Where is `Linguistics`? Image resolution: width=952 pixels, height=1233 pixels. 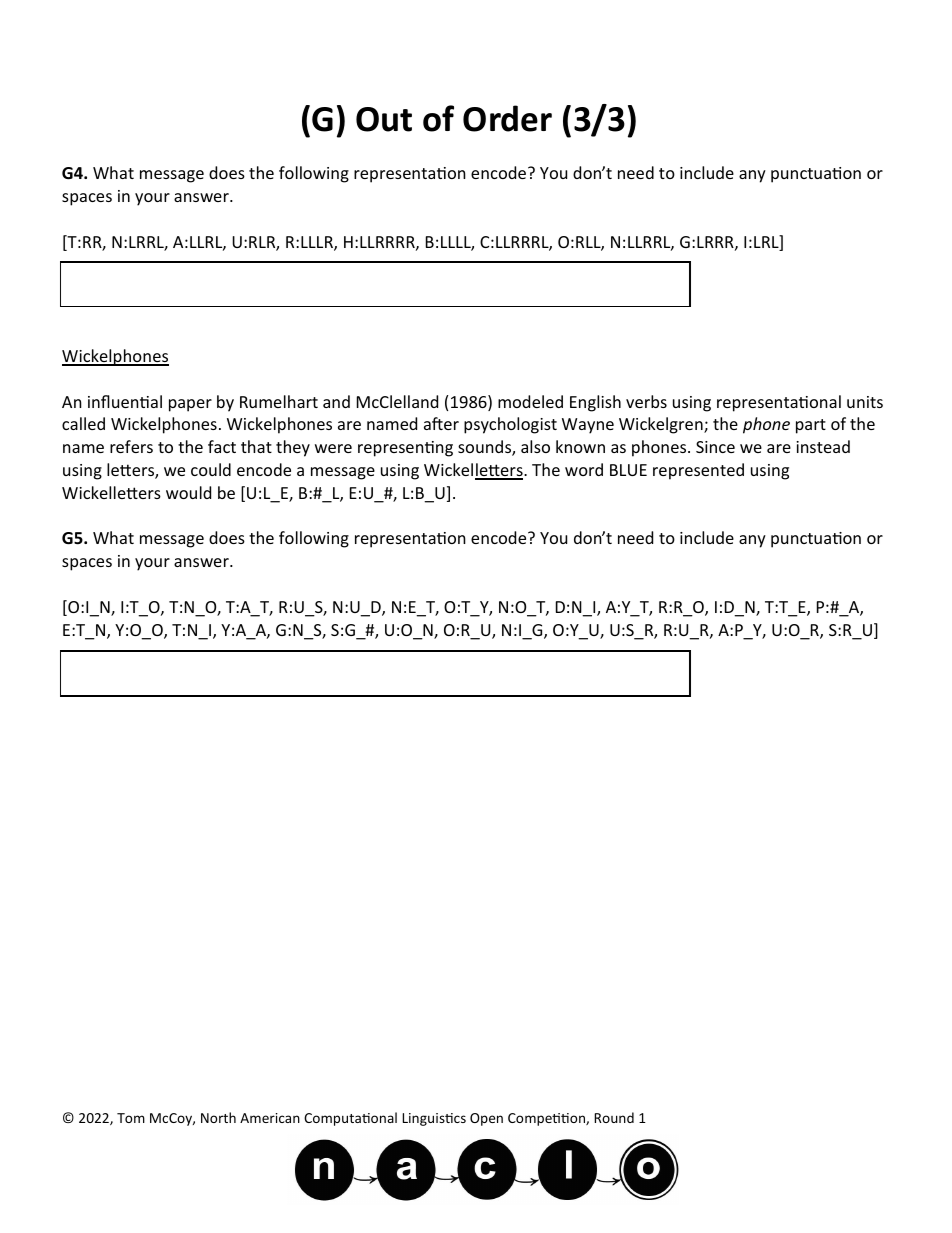 Linguistics is located at coordinates (434, 1119).
